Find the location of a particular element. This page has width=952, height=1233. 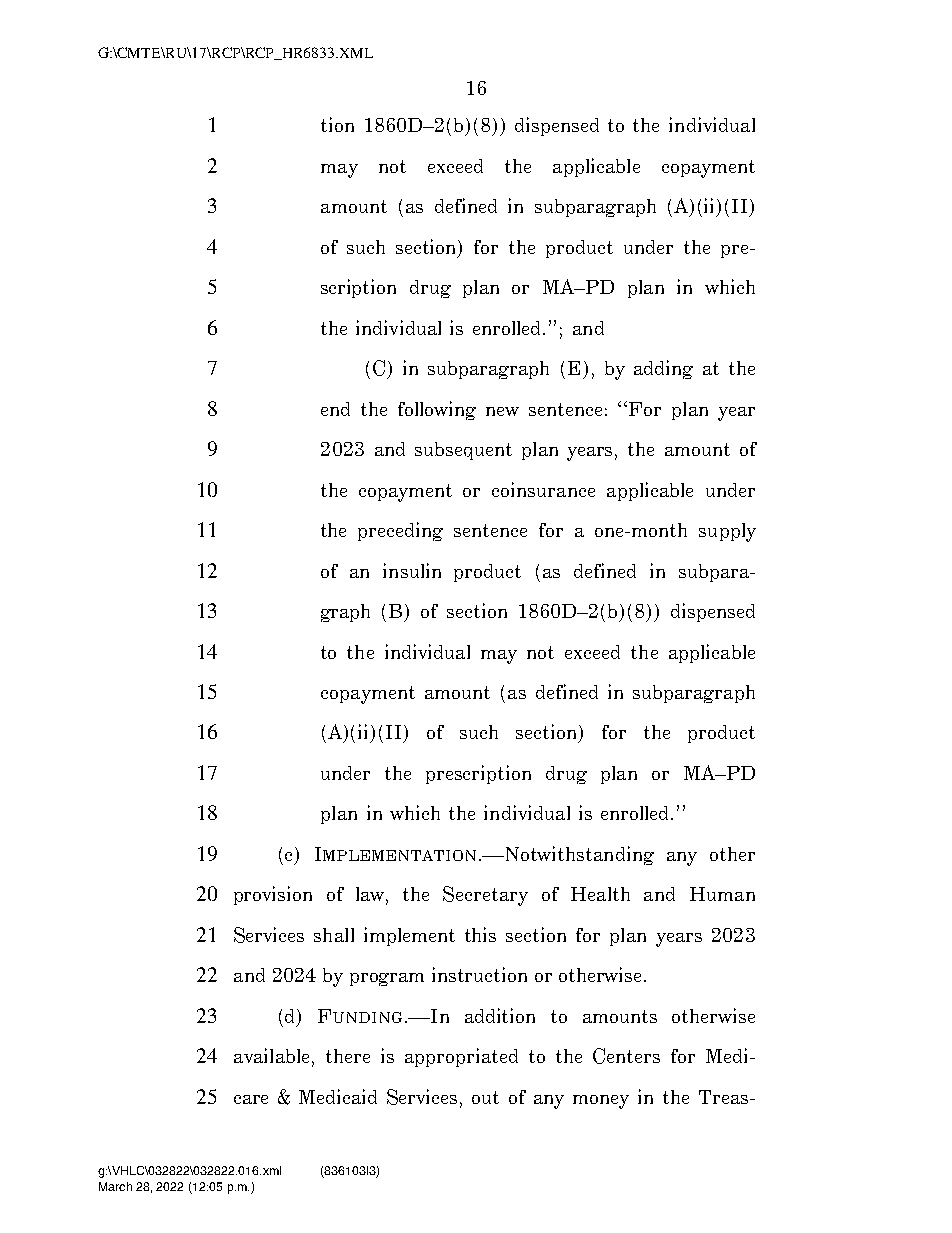

supply is located at coordinates (727, 532).
